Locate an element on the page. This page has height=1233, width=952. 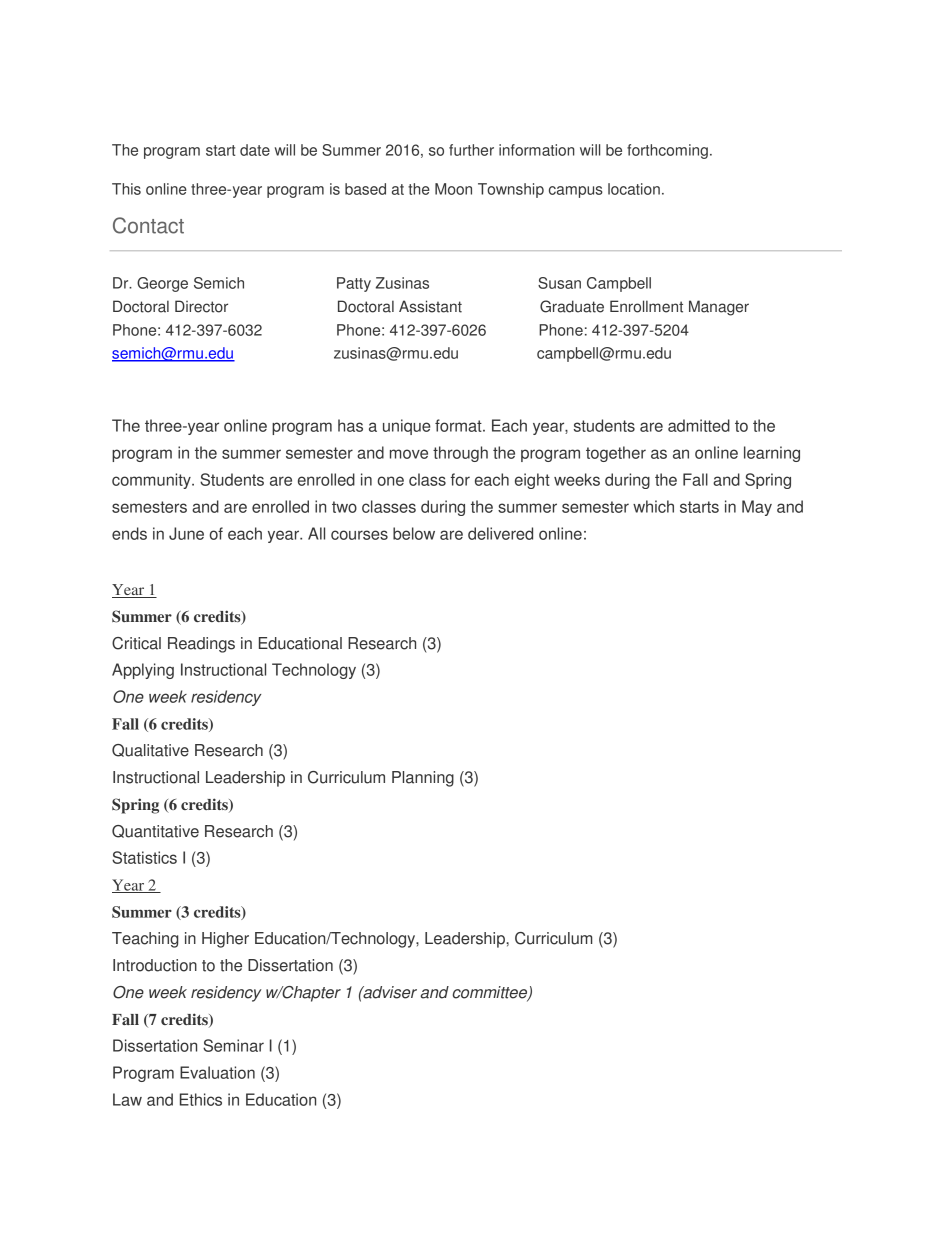
May is located at coordinates (757, 508).
